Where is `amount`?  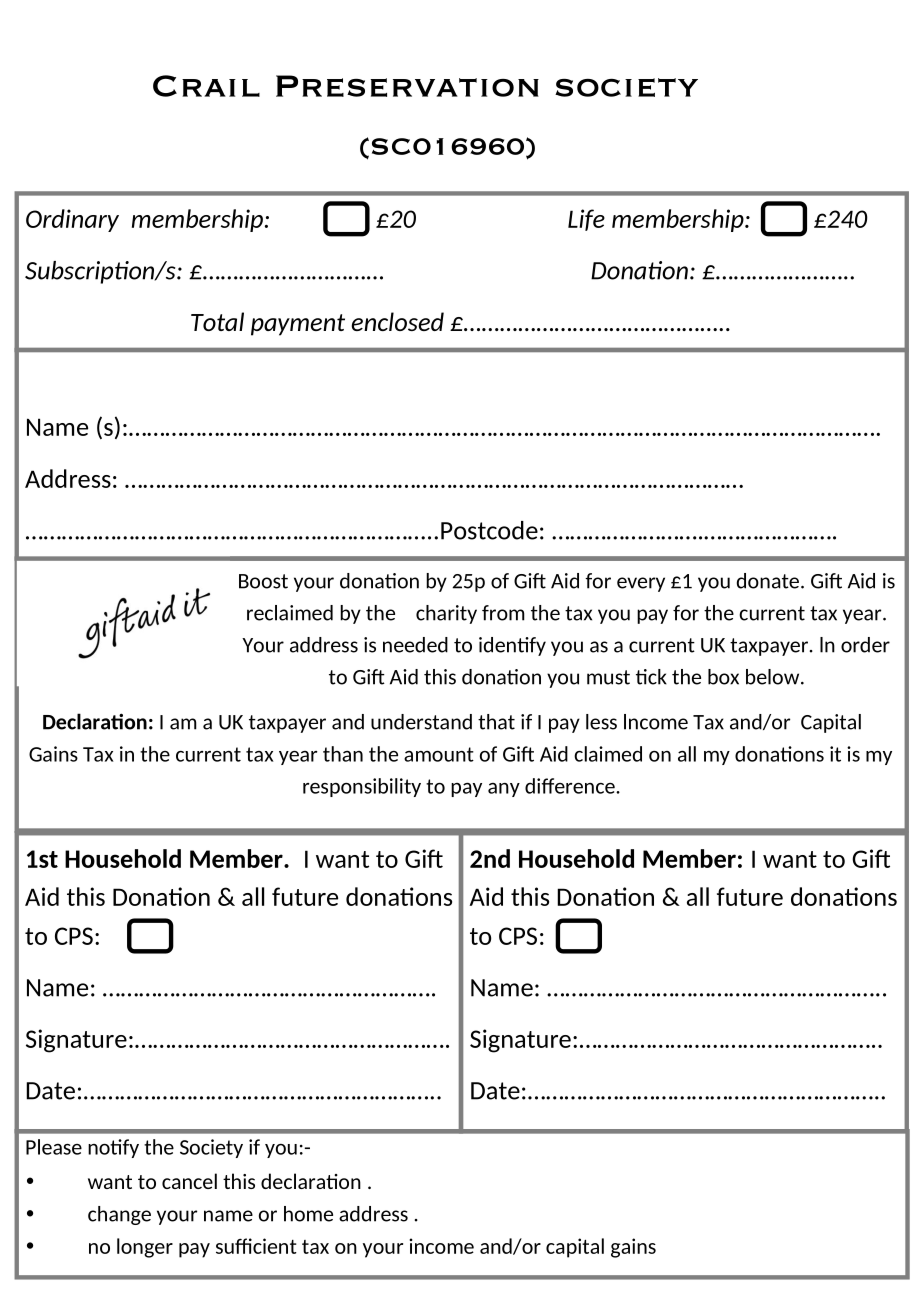
amount is located at coordinates (439, 754).
